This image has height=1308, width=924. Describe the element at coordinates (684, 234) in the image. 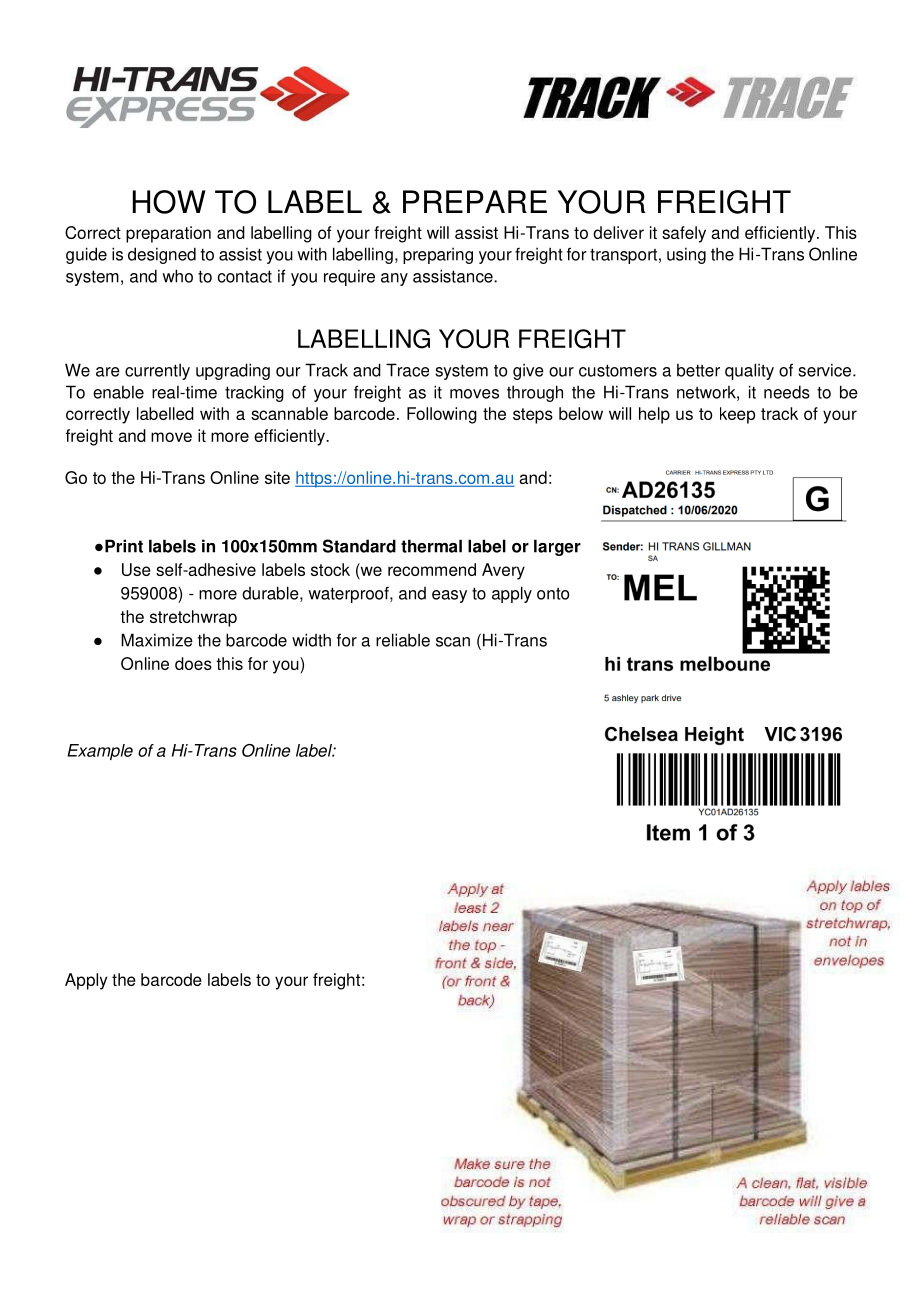

I see `safely` at that location.
